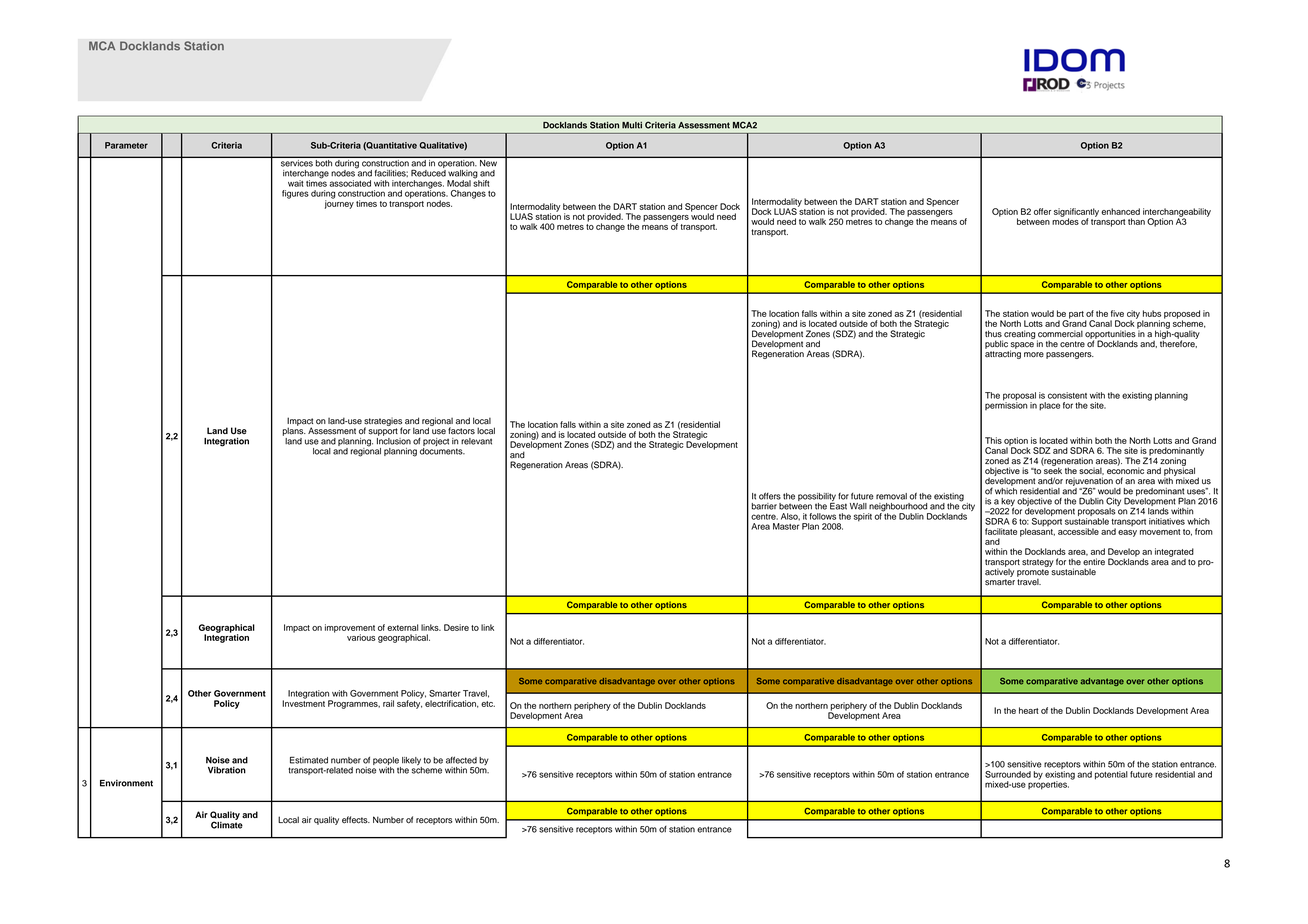  What do you see at coordinates (1049, 406) in the screenshot?
I see `place` at bounding box center [1049, 406].
